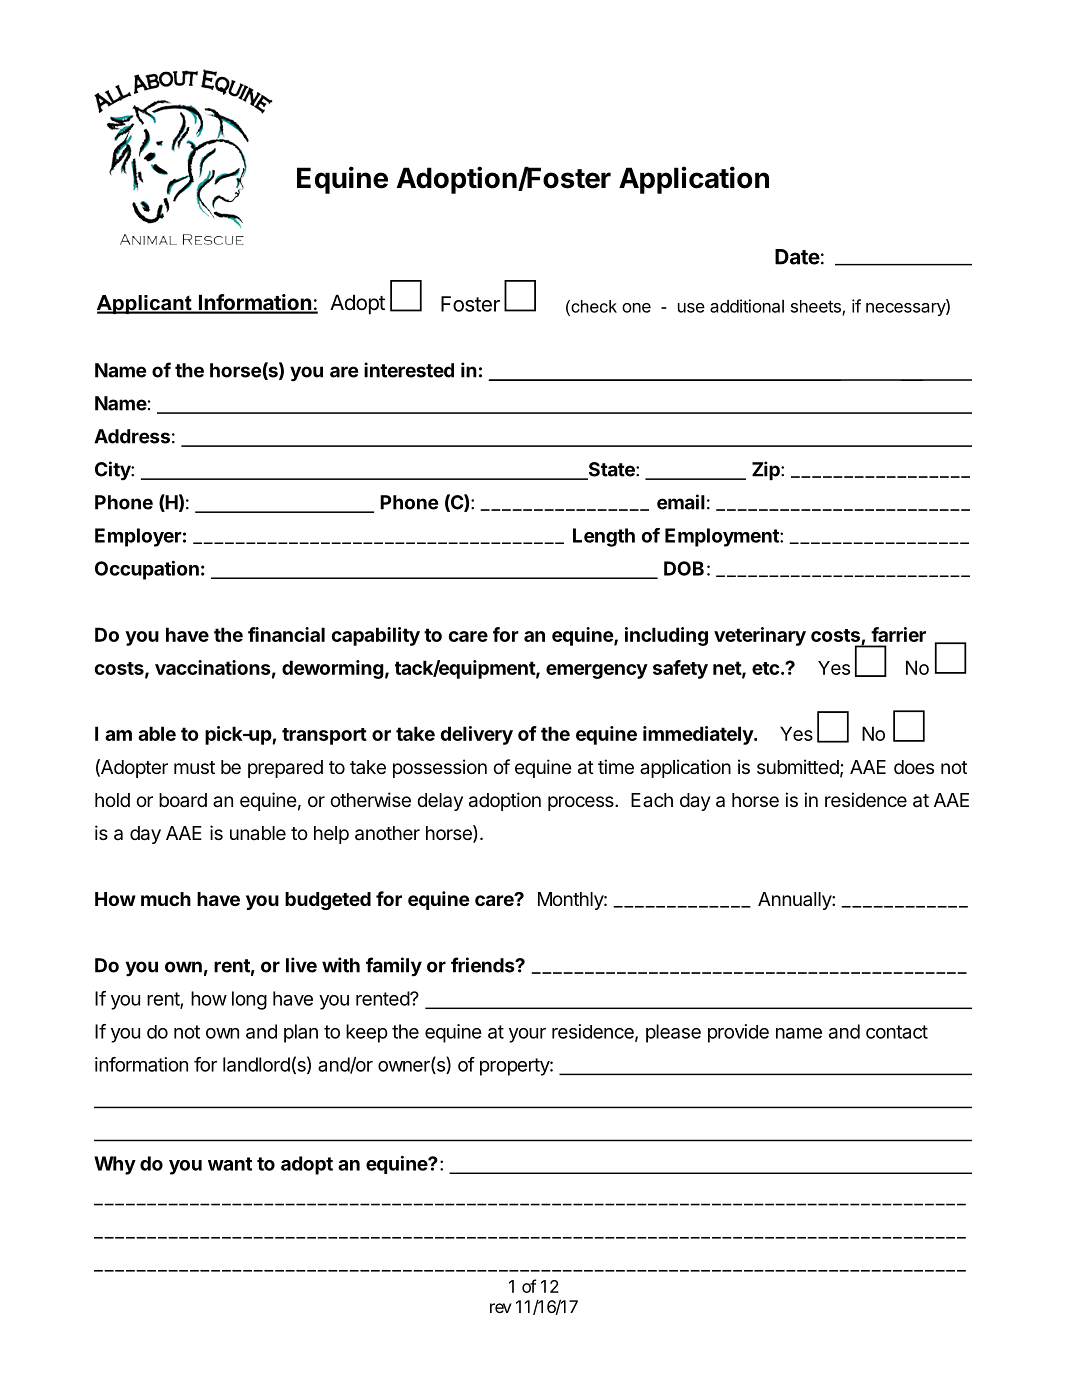  What do you see at coordinates (795, 901) in the page?
I see `Annually` at bounding box center [795, 901].
